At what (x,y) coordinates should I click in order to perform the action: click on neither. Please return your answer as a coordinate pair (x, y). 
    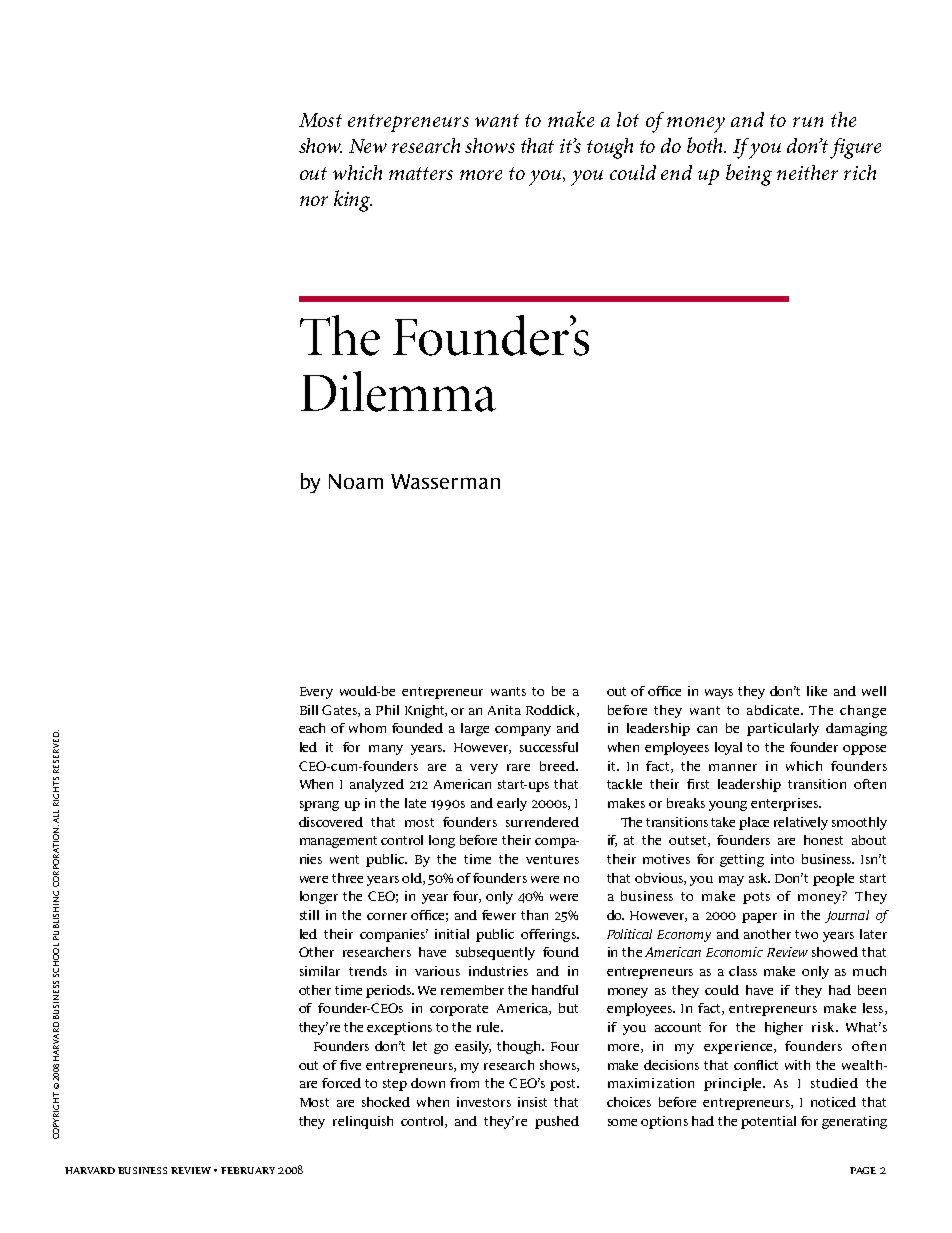
    Looking at the image, I should click on (807, 172).
